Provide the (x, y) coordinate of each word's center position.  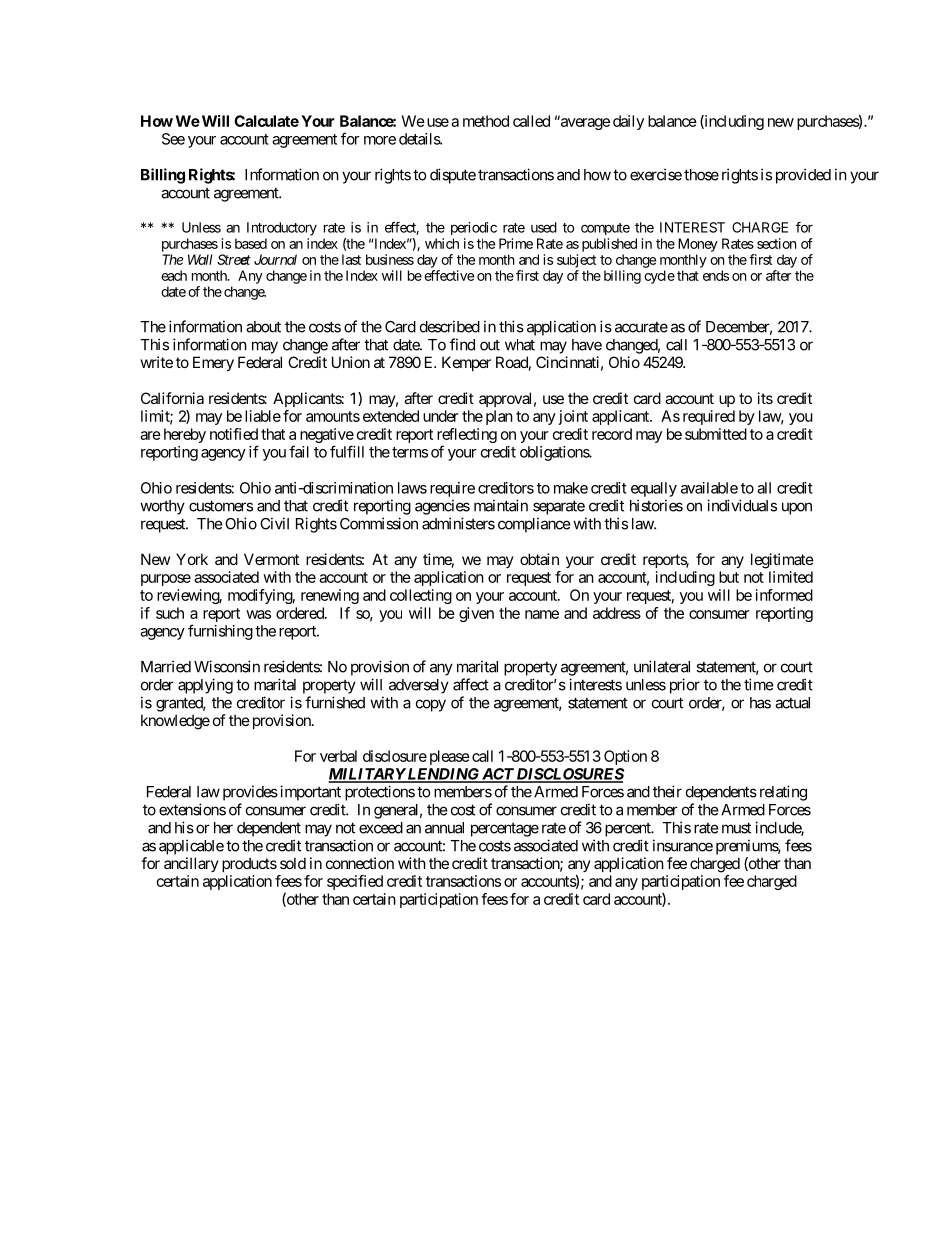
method (486, 121)
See (173, 139)
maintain (501, 505)
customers (221, 506)
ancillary (191, 864)
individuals (742, 505)
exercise (656, 174)
